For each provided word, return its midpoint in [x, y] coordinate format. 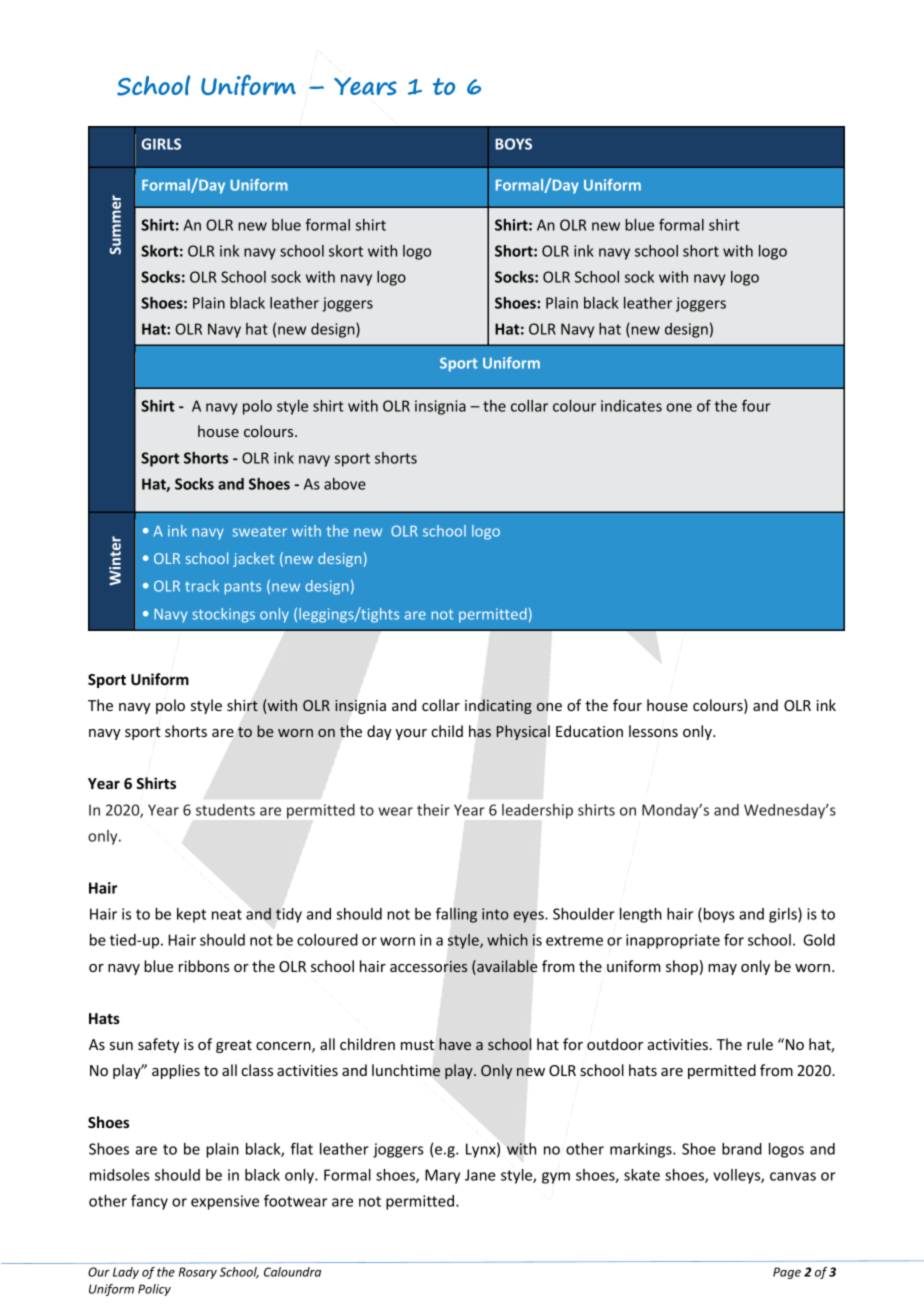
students [225, 810]
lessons [653, 731]
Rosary [198, 1273]
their [433, 810]
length [640, 915]
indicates [631, 406]
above [345, 484]
